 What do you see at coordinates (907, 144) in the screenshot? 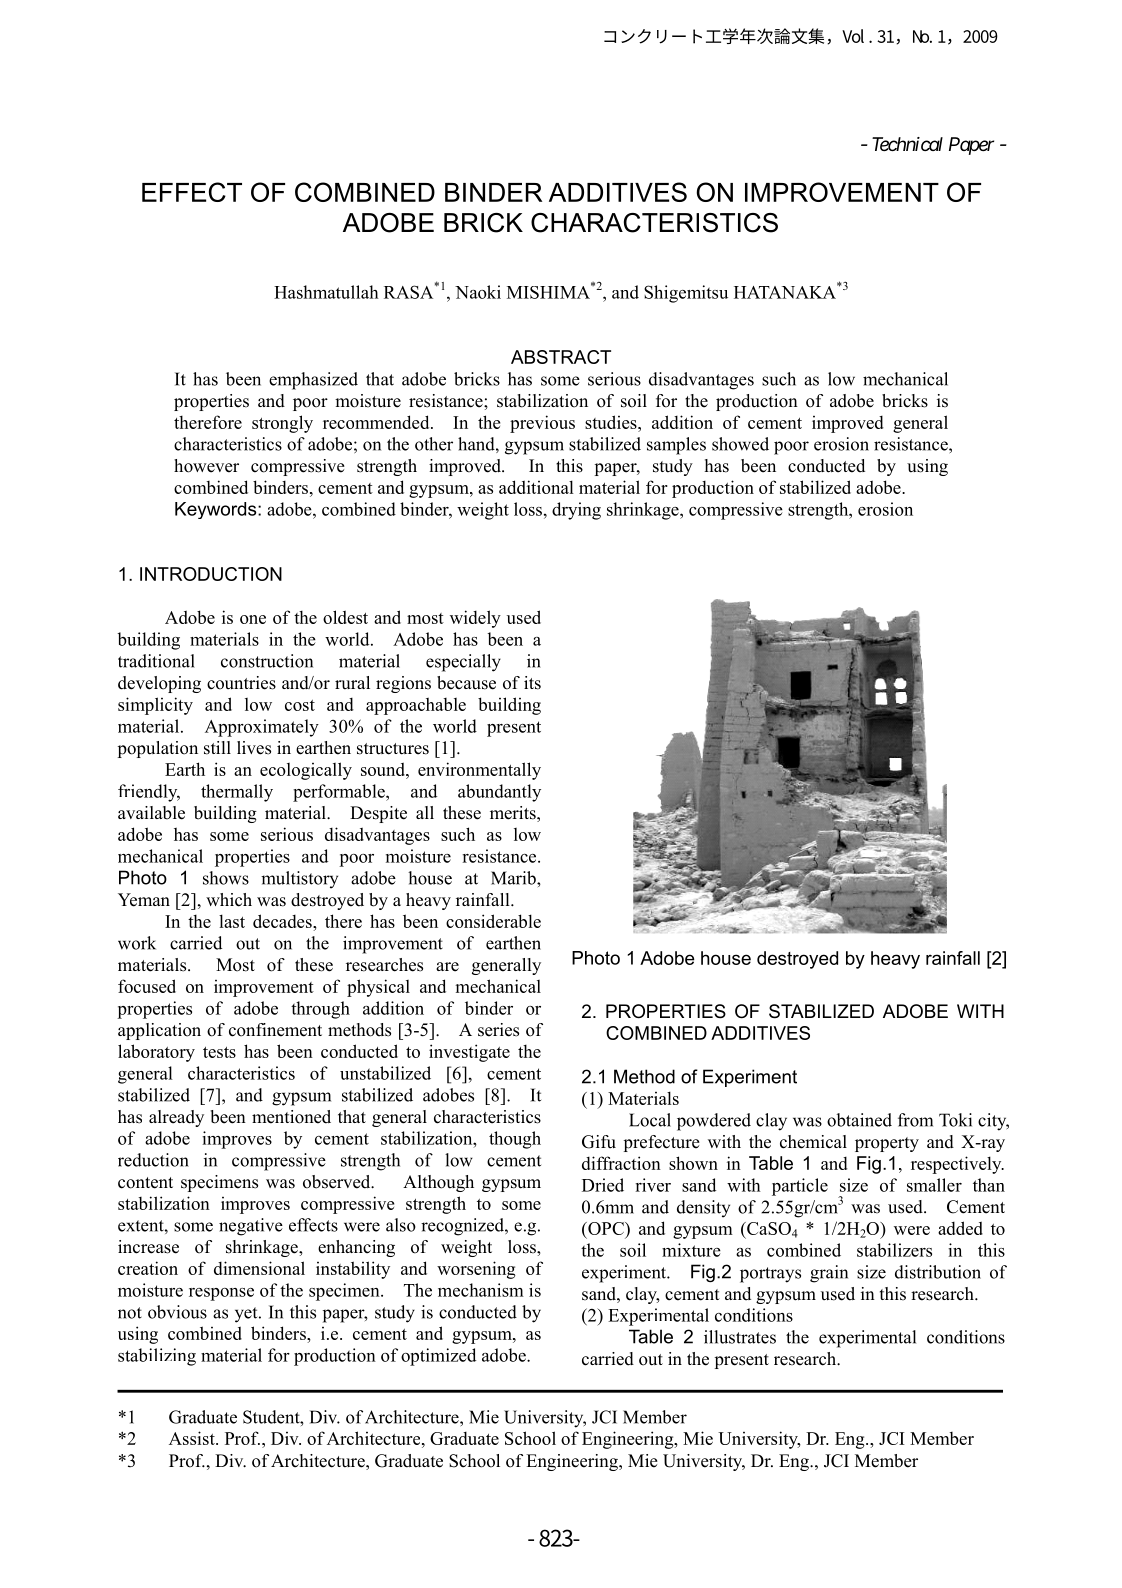
I see `Technical` at bounding box center [907, 144].
